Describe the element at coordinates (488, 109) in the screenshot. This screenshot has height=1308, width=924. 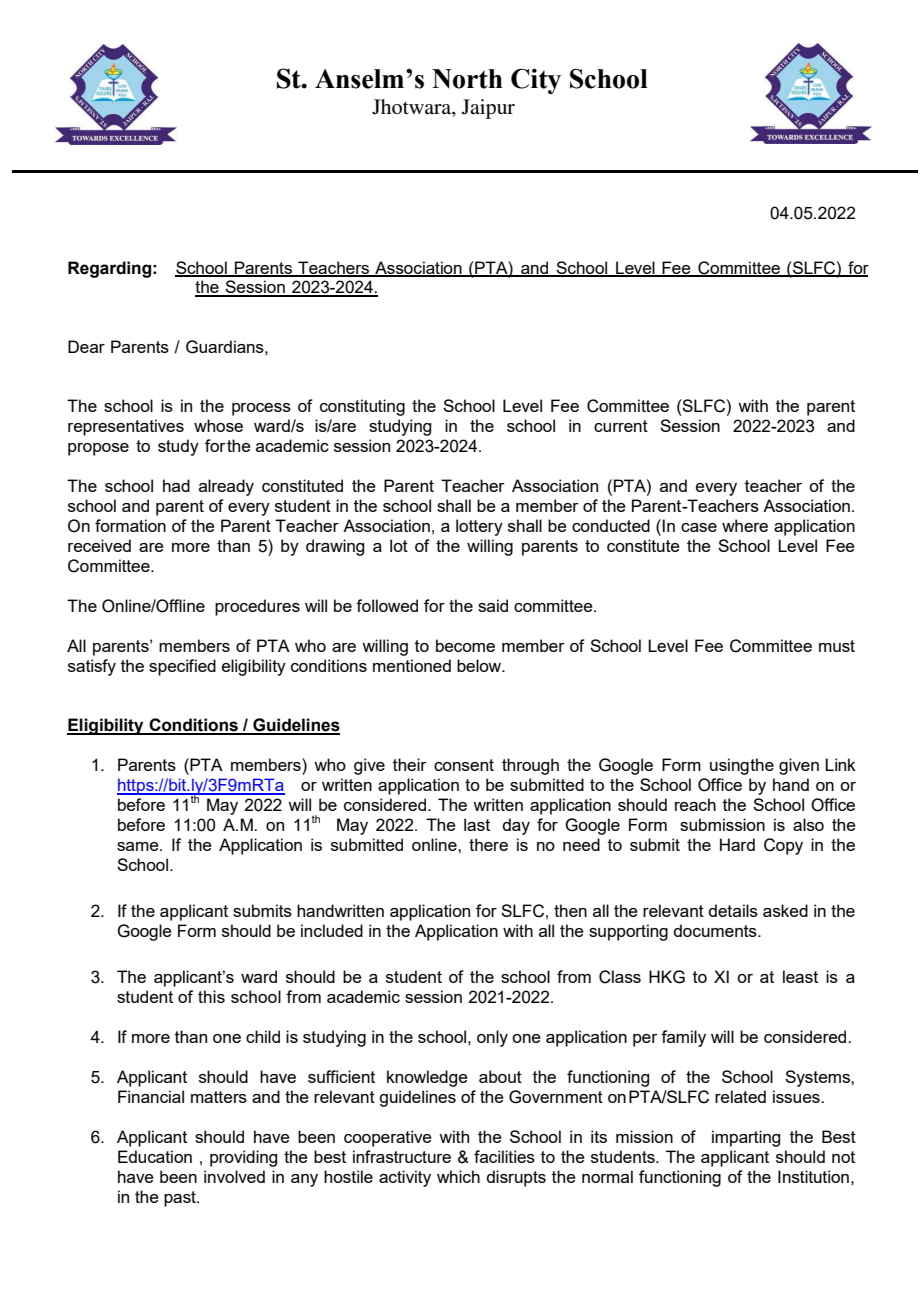
I see `Jaipur` at that location.
